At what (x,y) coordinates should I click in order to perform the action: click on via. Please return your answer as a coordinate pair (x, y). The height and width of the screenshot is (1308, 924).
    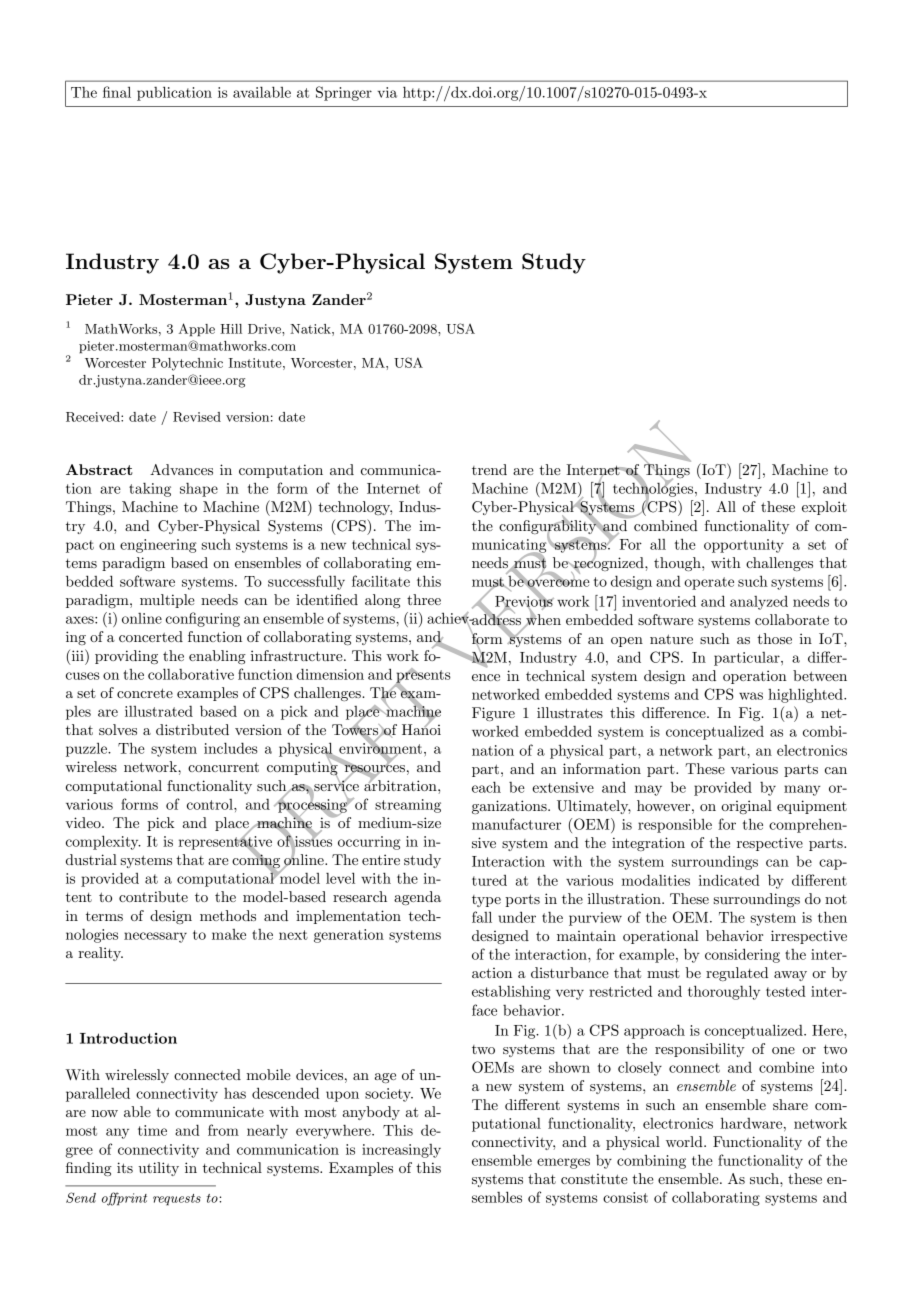
    Looking at the image, I should click on (387, 92).
